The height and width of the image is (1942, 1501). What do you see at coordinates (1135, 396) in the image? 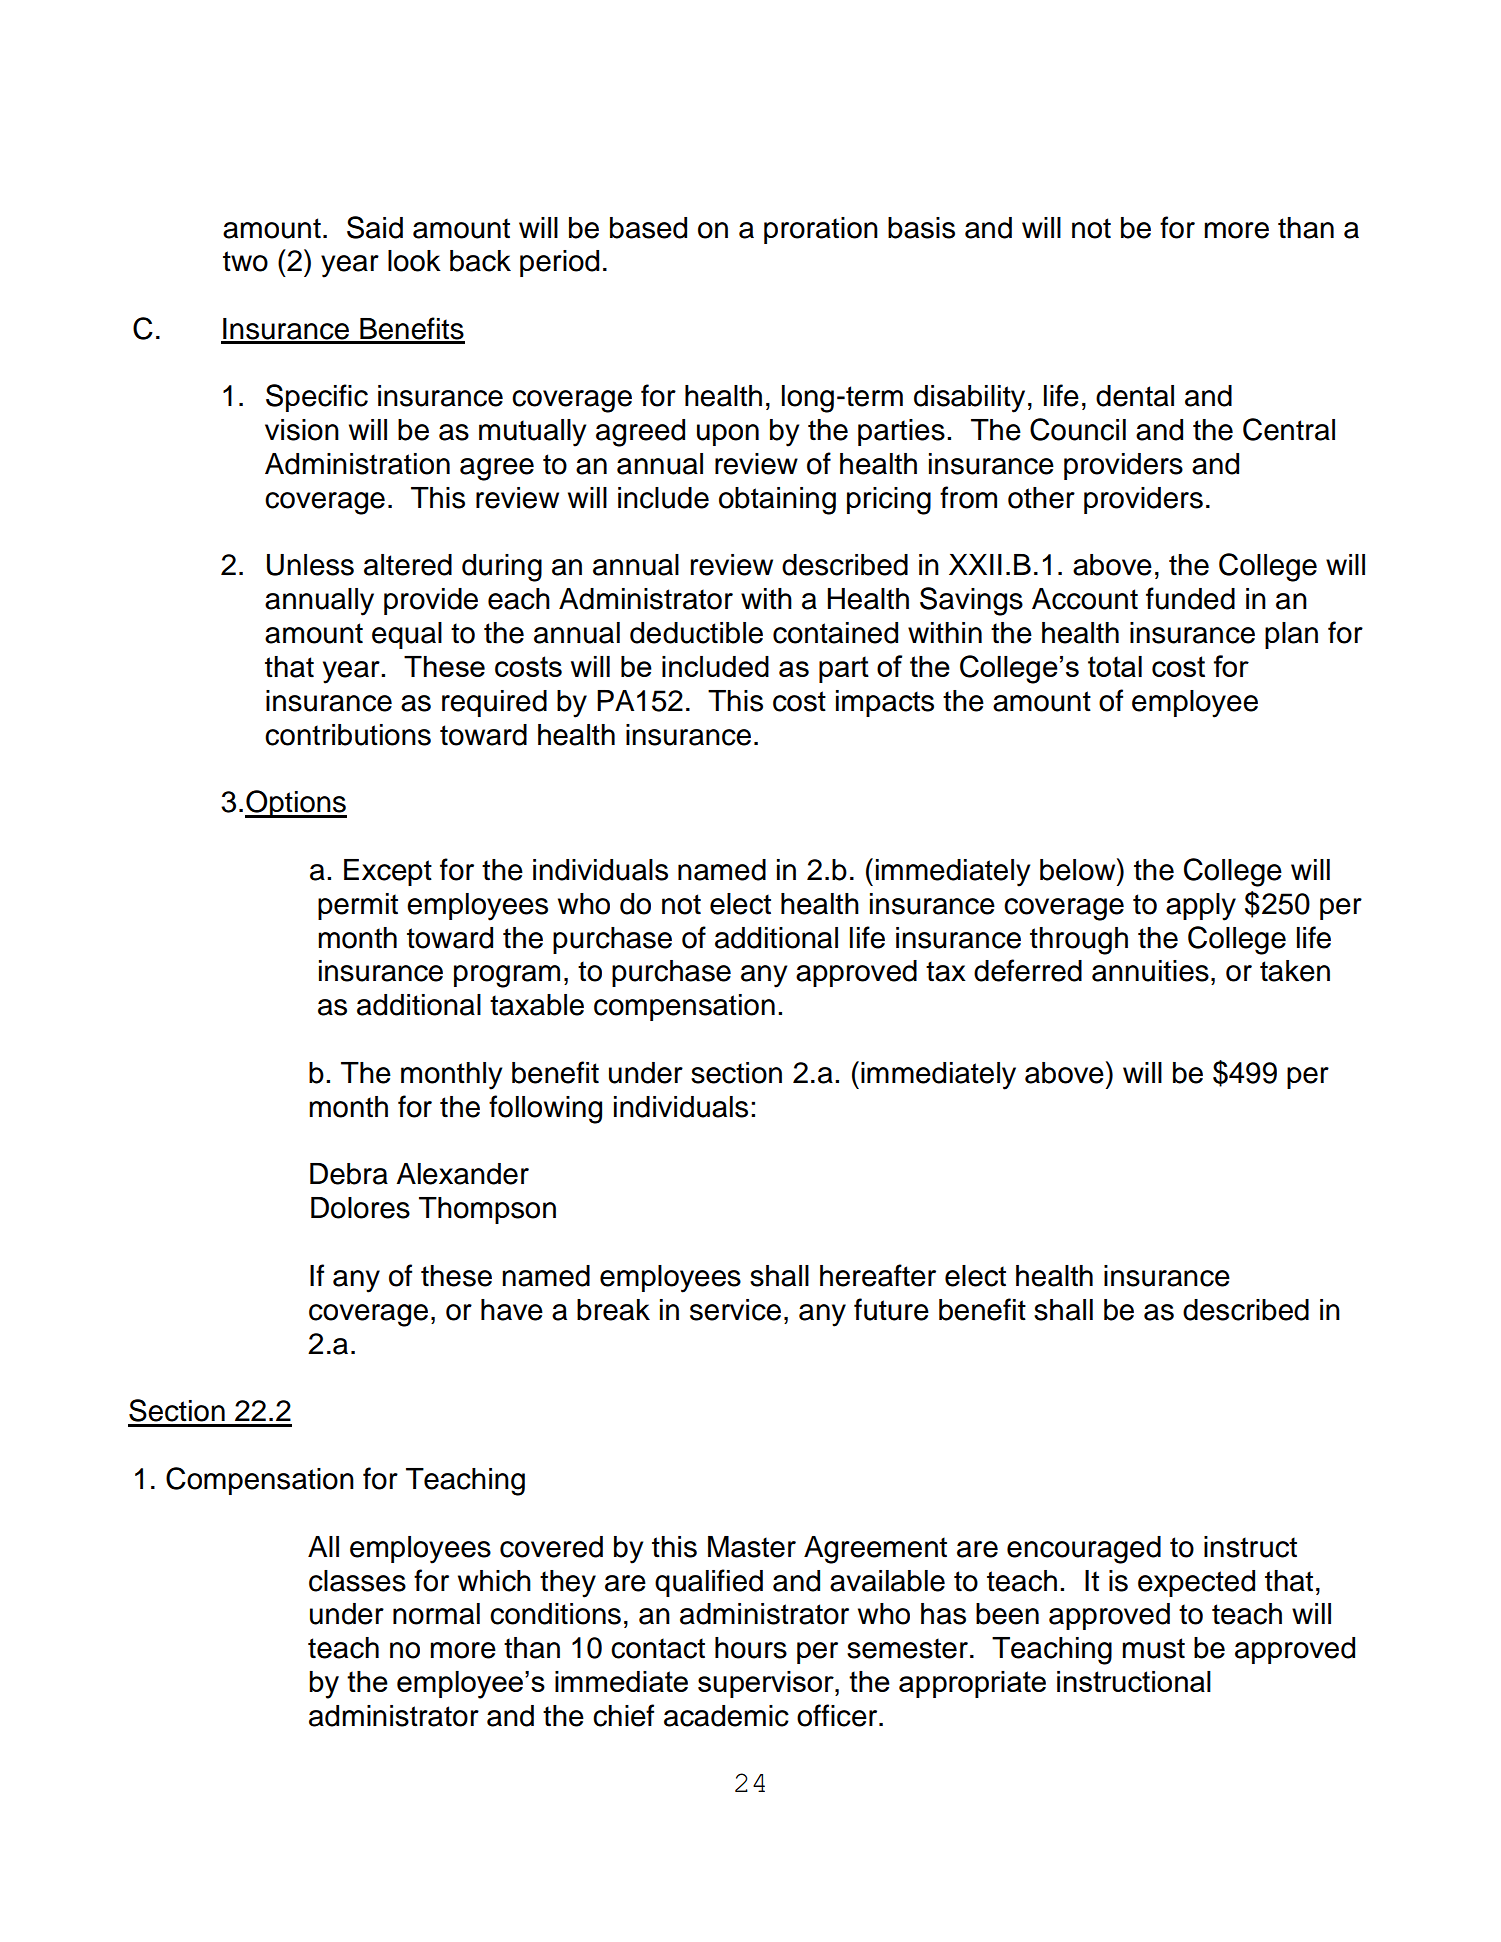
I see `dental` at bounding box center [1135, 396].
